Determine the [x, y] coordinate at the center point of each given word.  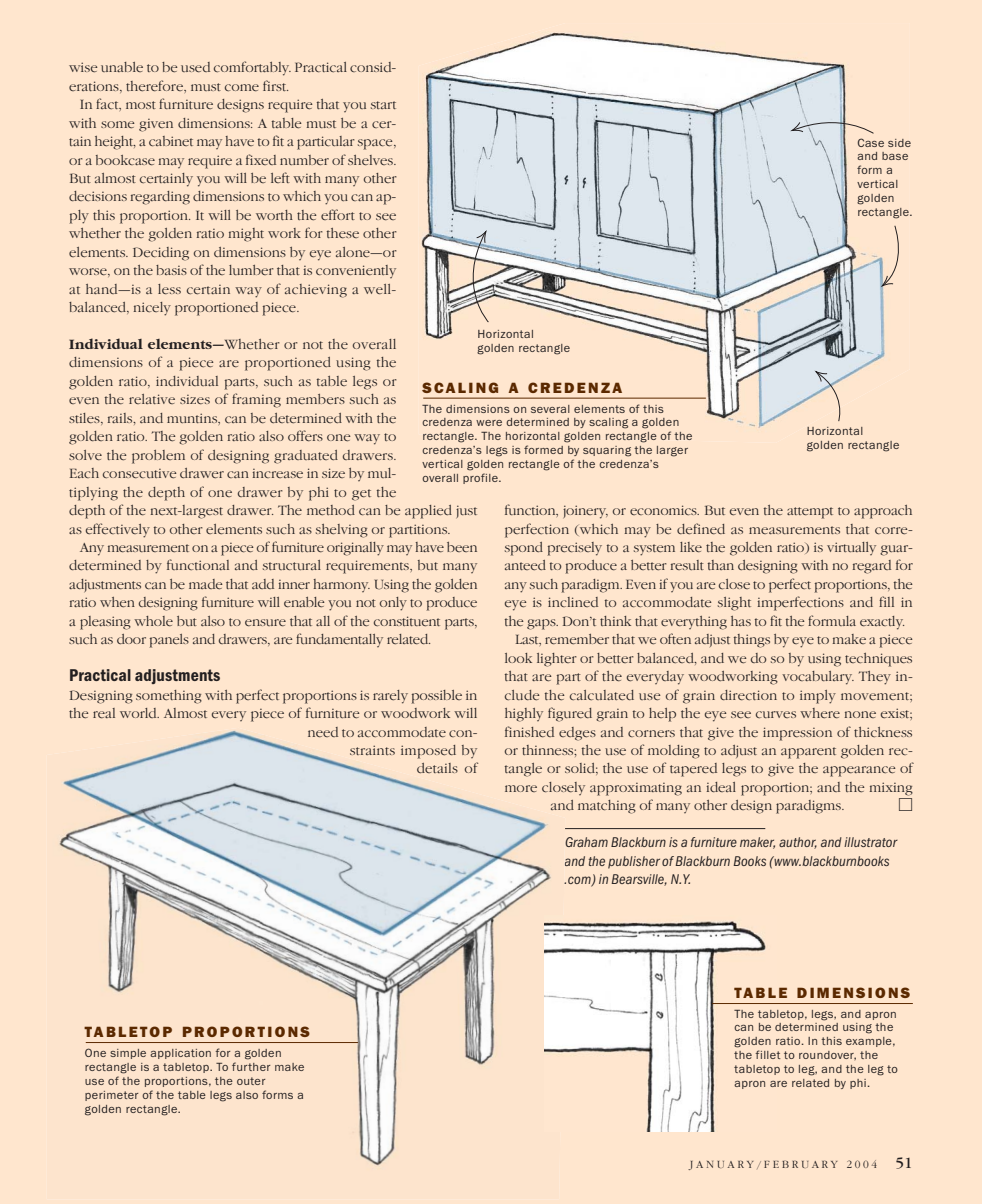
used [195, 67]
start [383, 105]
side [899, 143]
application [180, 1054]
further [251, 1066]
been [462, 547]
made [206, 584]
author [798, 843]
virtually [851, 548]
